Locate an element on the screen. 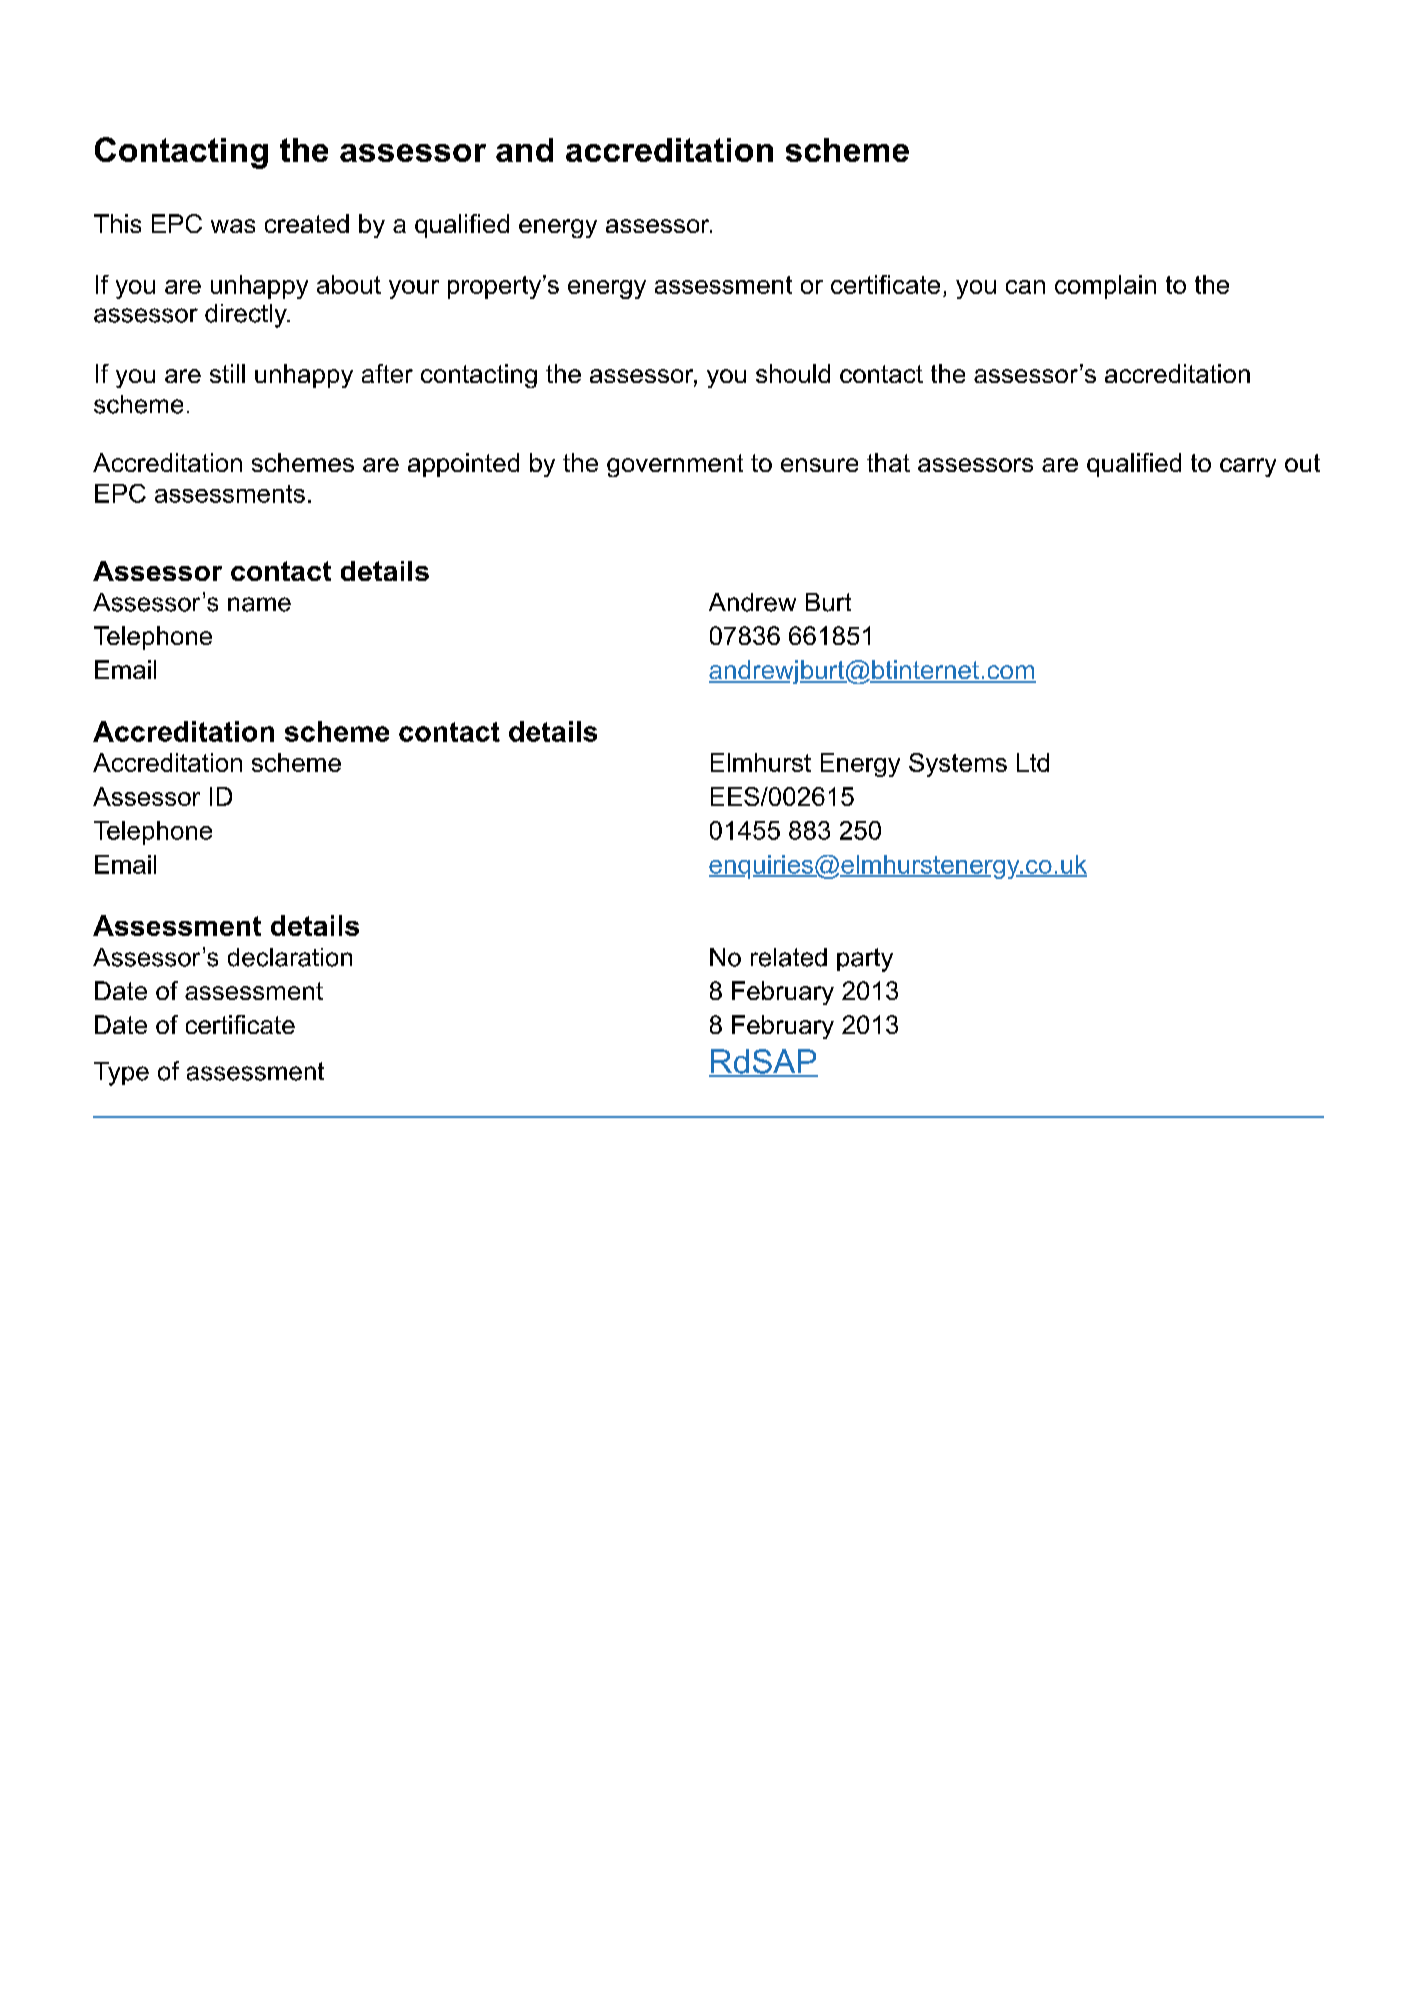 The height and width of the screenshot is (2000, 1417). Type is located at coordinates (121, 1074).
